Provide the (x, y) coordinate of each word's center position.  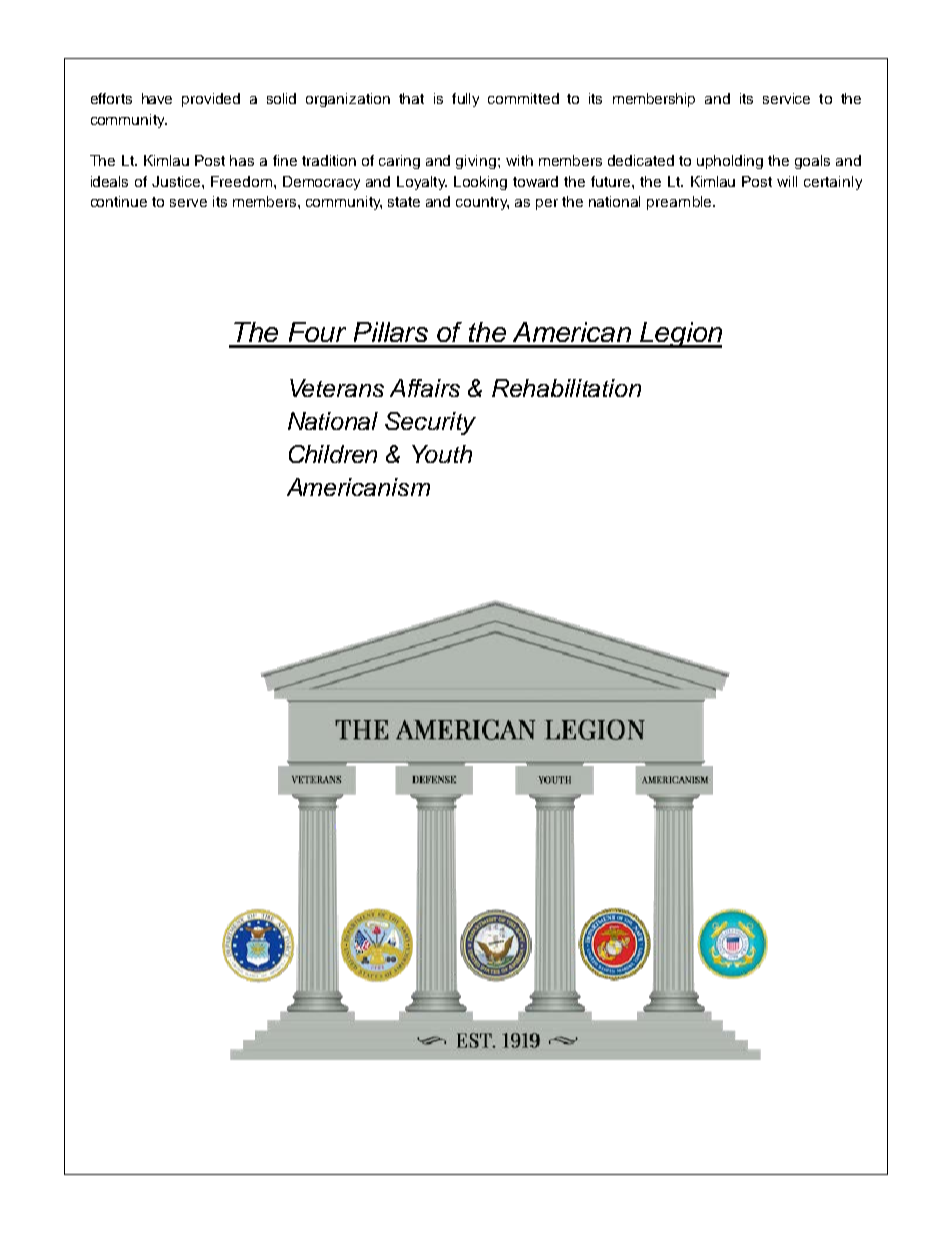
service (786, 98)
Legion (680, 335)
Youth (442, 454)
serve (188, 203)
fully (465, 100)
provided (211, 100)
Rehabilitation (566, 388)
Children (333, 454)
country (482, 203)
